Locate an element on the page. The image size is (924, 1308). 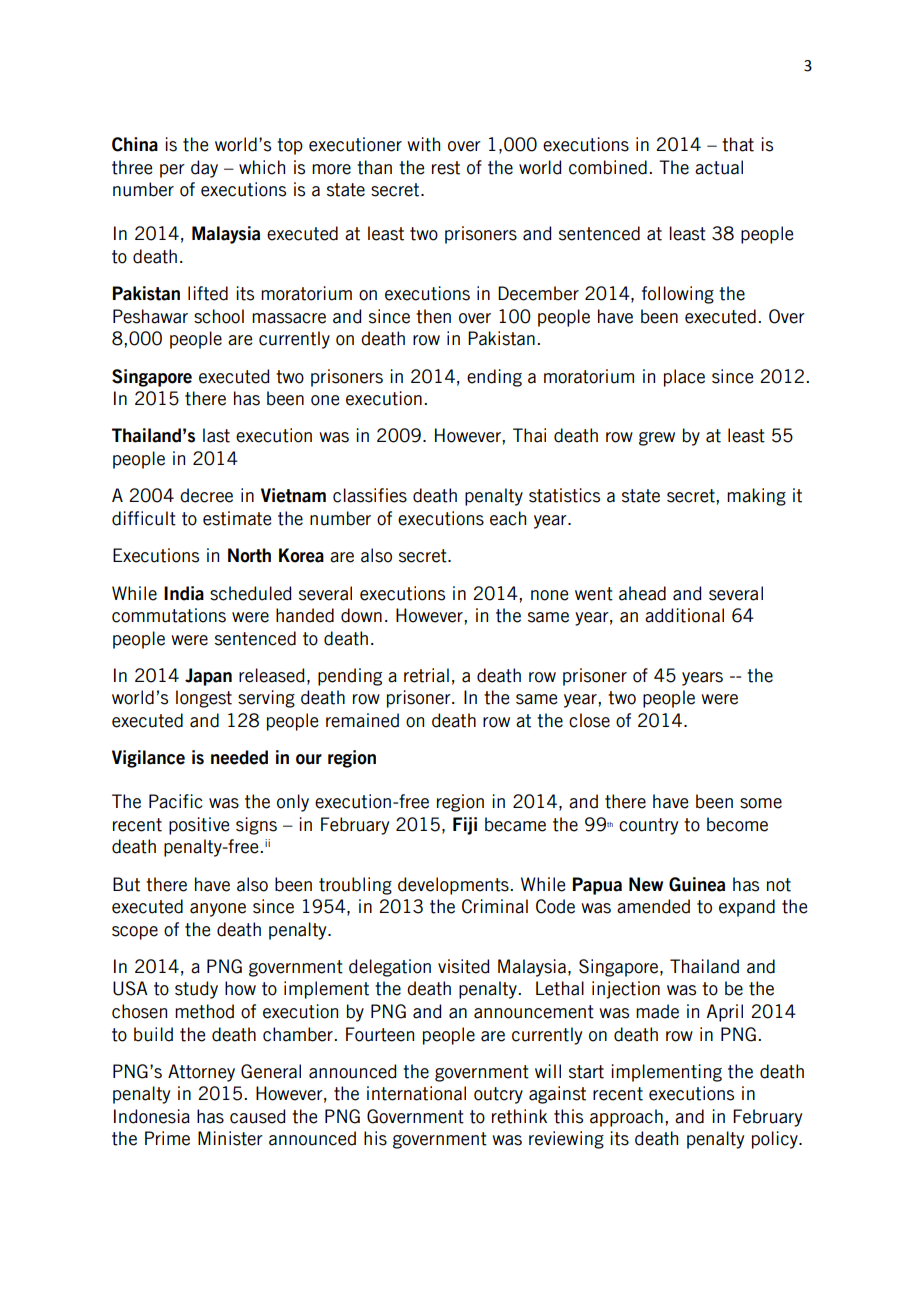
actual is located at coordinates (719, 167).
